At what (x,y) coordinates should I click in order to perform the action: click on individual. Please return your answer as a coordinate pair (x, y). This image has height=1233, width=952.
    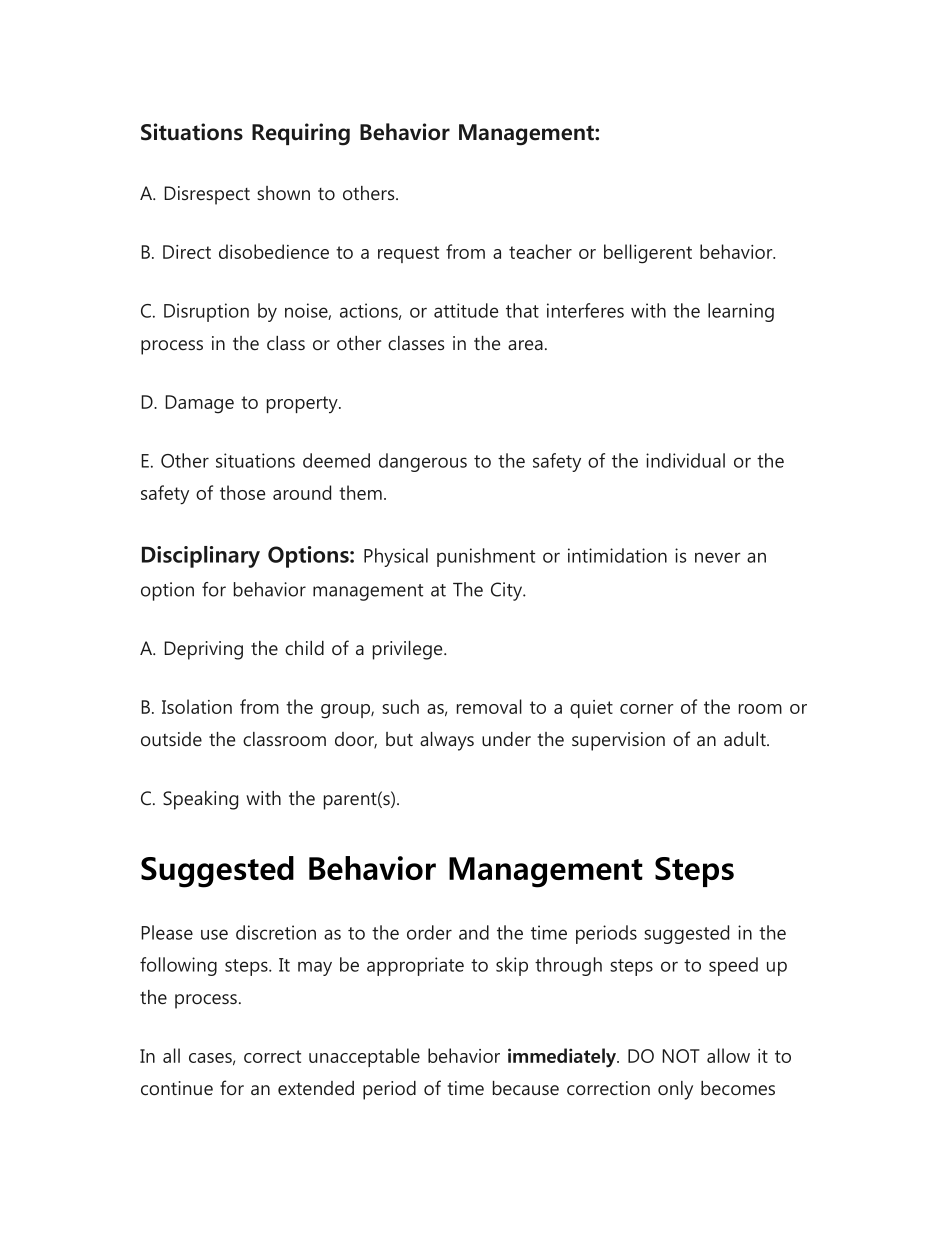
    Looking at the image, I should click on (685, 460).
